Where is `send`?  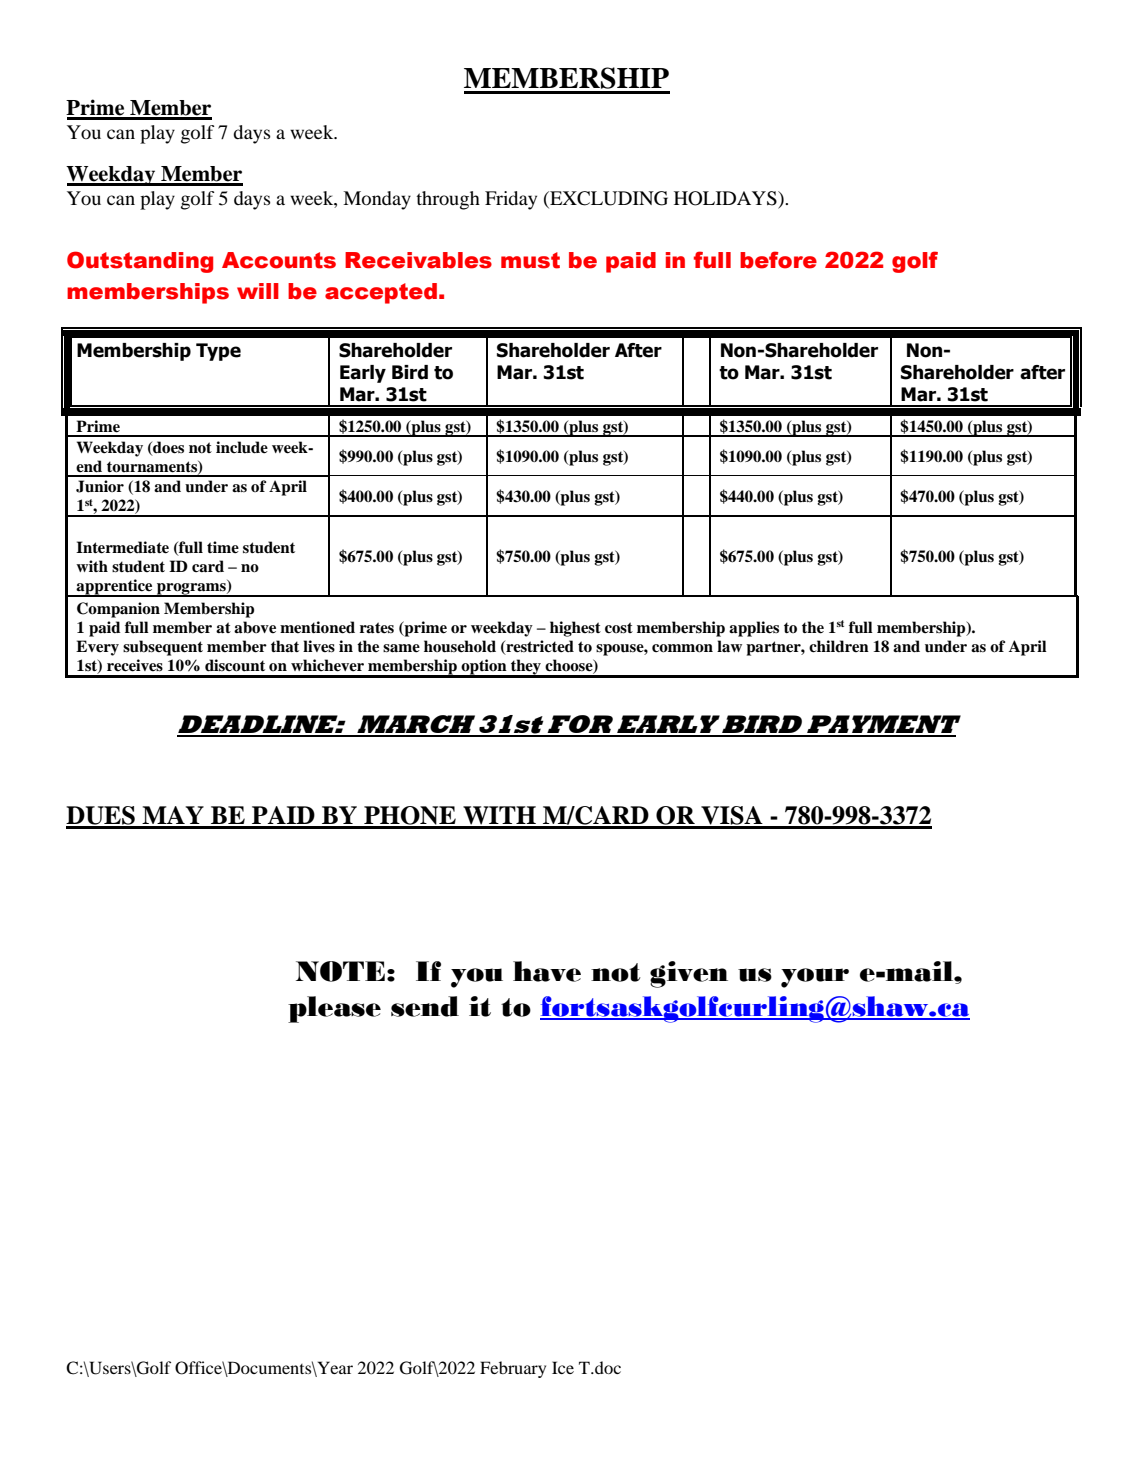 send is located at coordinates (425, 1006).
